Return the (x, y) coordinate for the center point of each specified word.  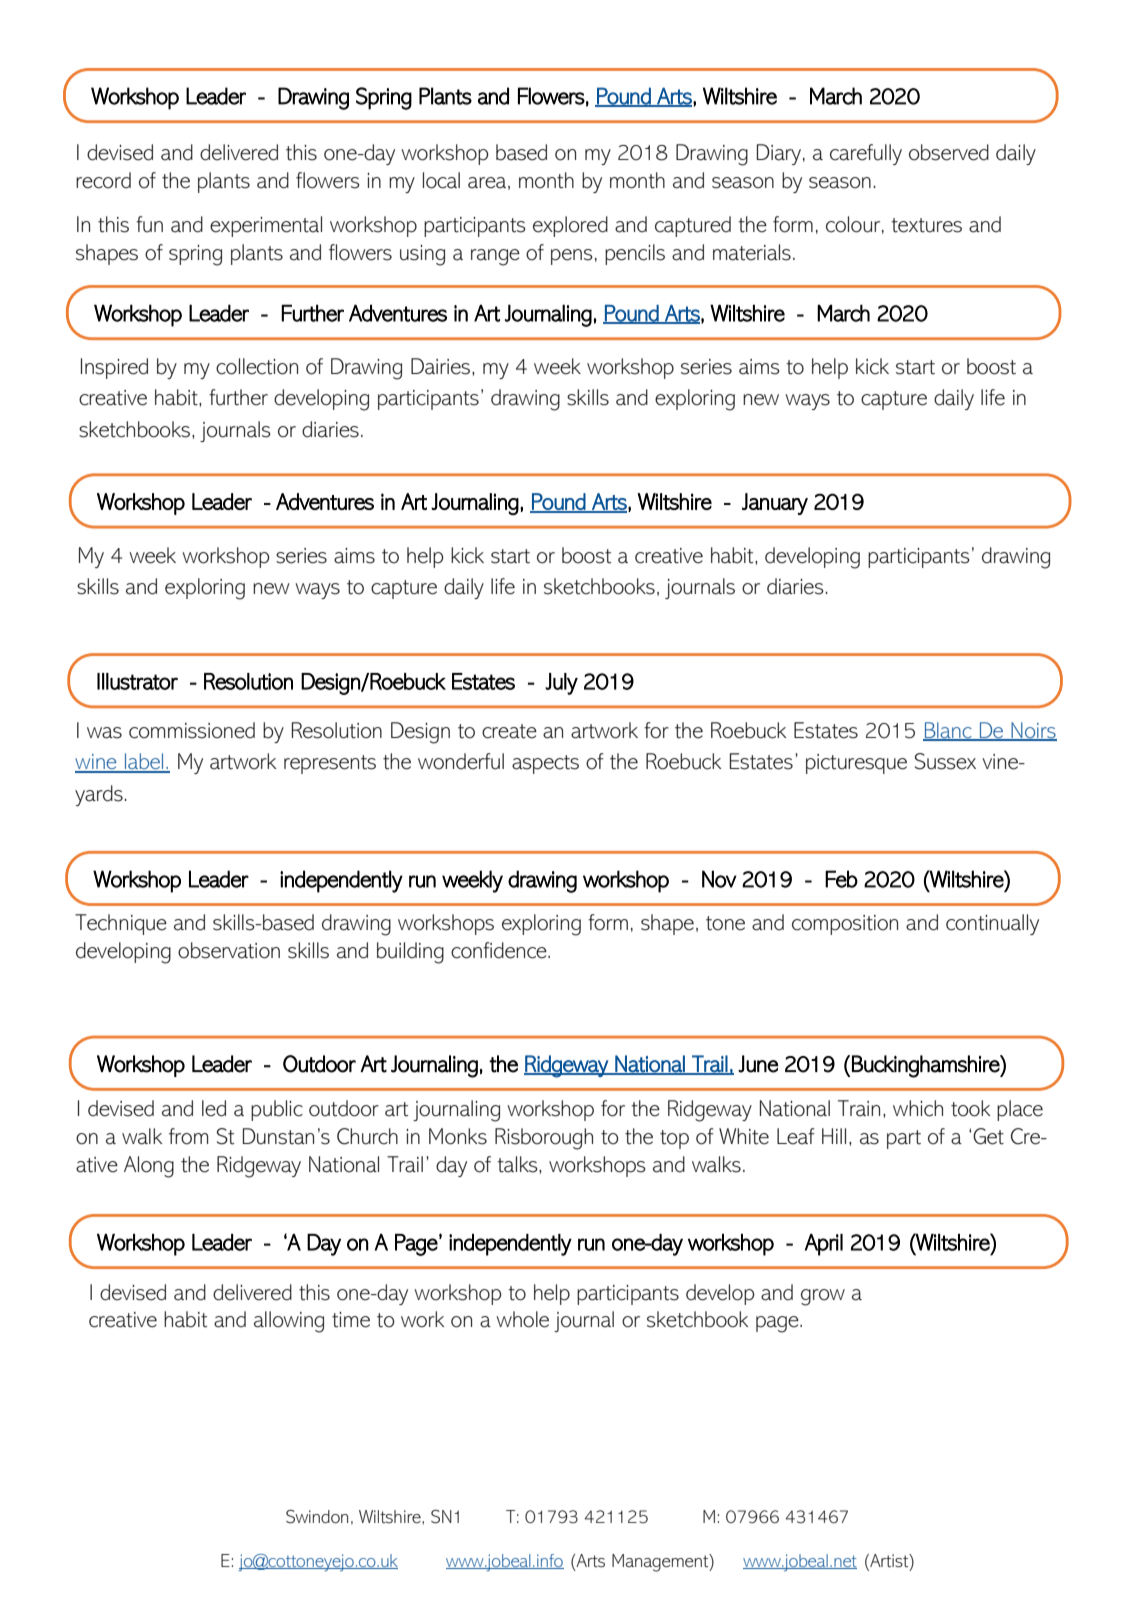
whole (522, 1319)
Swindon (317, 1517)
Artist (889, 1561)
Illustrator (137, 681)
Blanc (948, 731)
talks (518, 1164)
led (214, 1108)
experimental (266, 226)
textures (926, 225)
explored (570, 226)
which (918, 1108)
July (561, 684)
